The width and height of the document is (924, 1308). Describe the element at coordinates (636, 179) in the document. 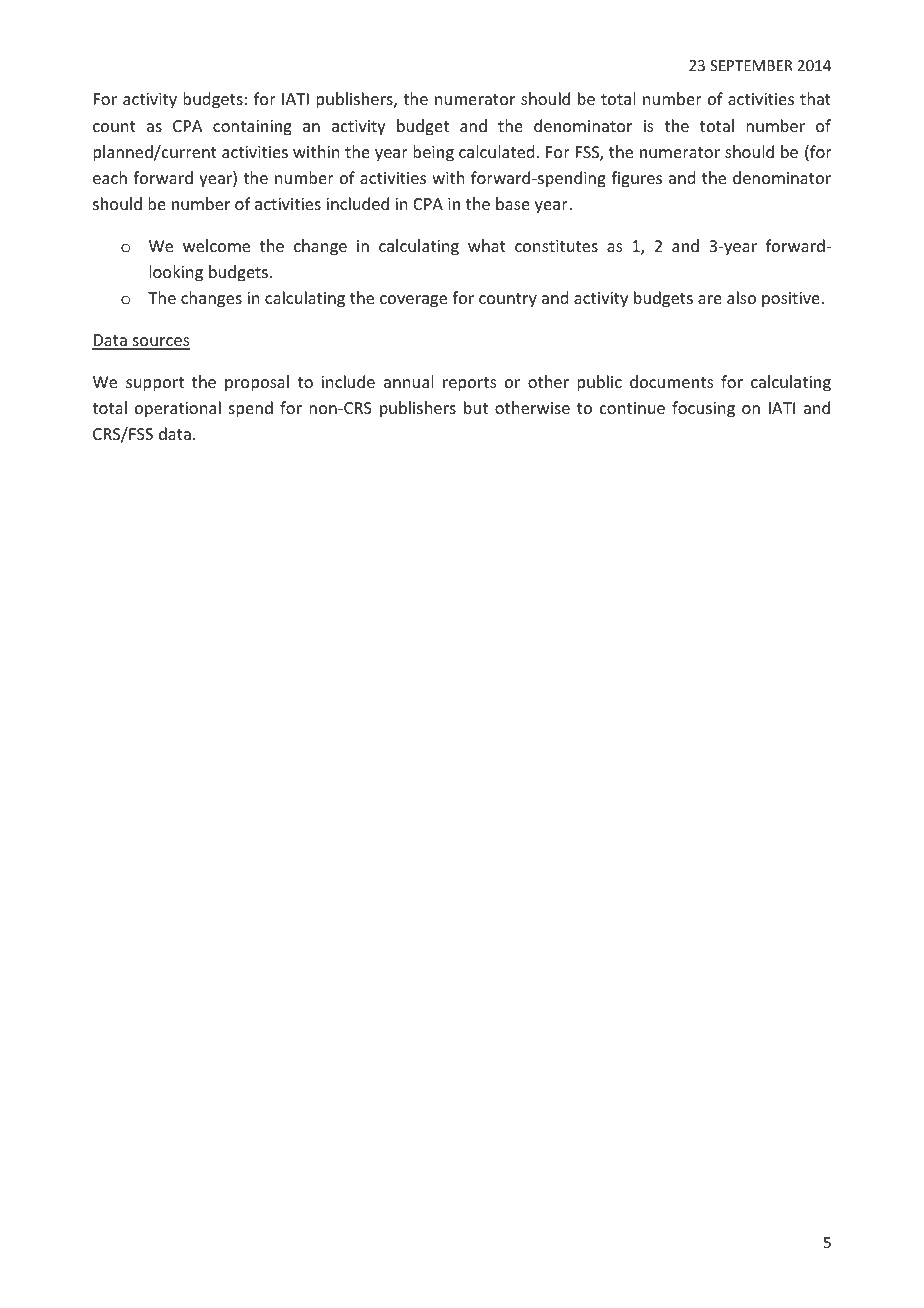

I see `figures` at that location.
